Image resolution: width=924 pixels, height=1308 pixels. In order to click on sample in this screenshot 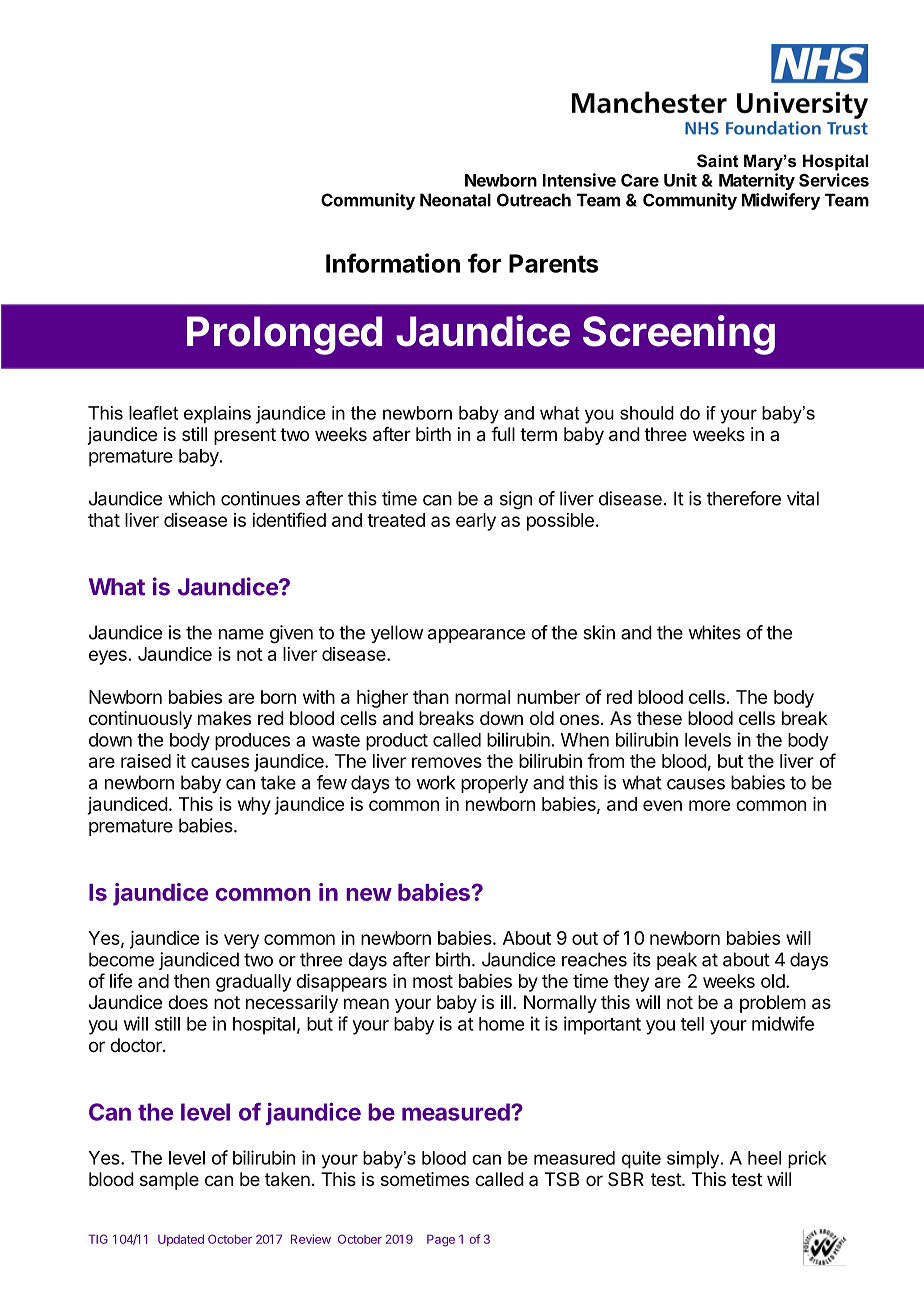, I will do `click(169, 1181)`.
